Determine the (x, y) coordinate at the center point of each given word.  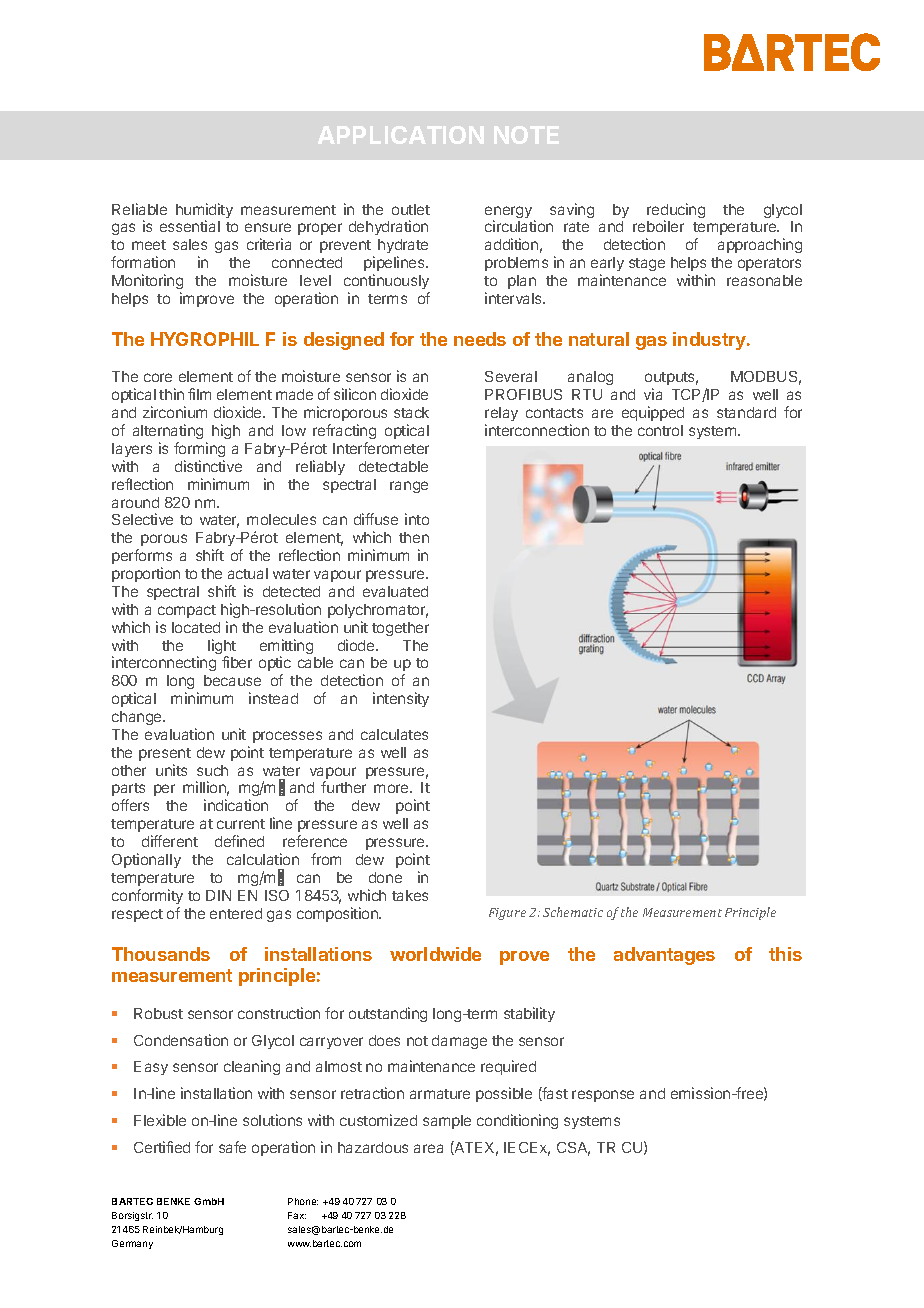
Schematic (573, 912)
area (428, 1148)
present (165, 754)
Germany (132, 1244)
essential (190, 226)
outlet (411, 209)
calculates (394, 734)
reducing (676, 212)
